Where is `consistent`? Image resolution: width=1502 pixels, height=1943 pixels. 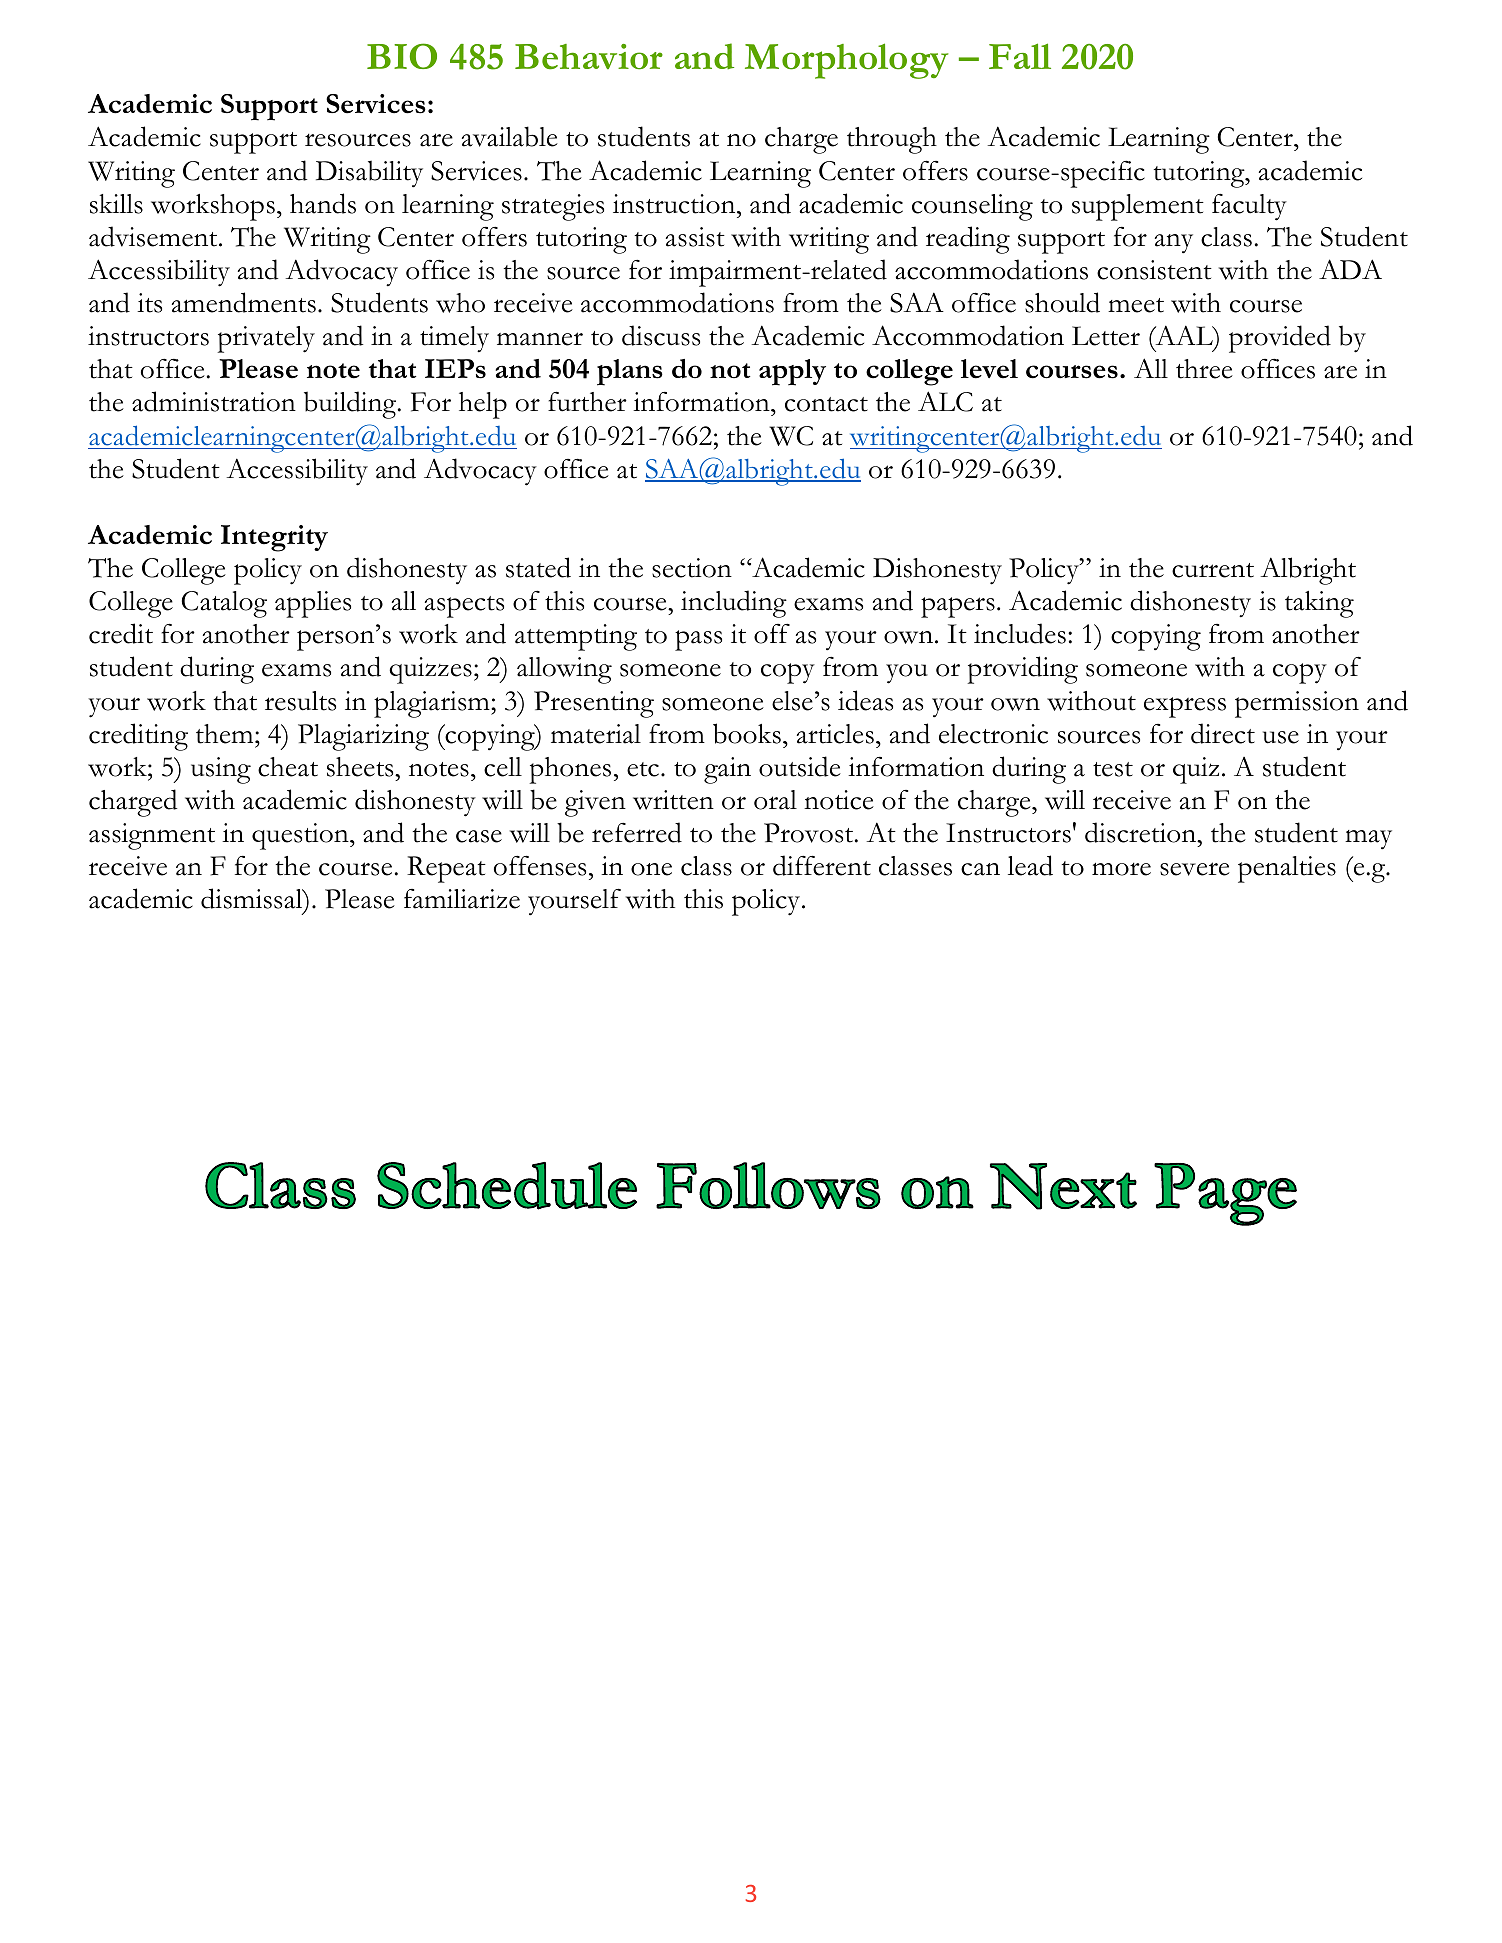 consistent is located at coordinates (1154, 270).
